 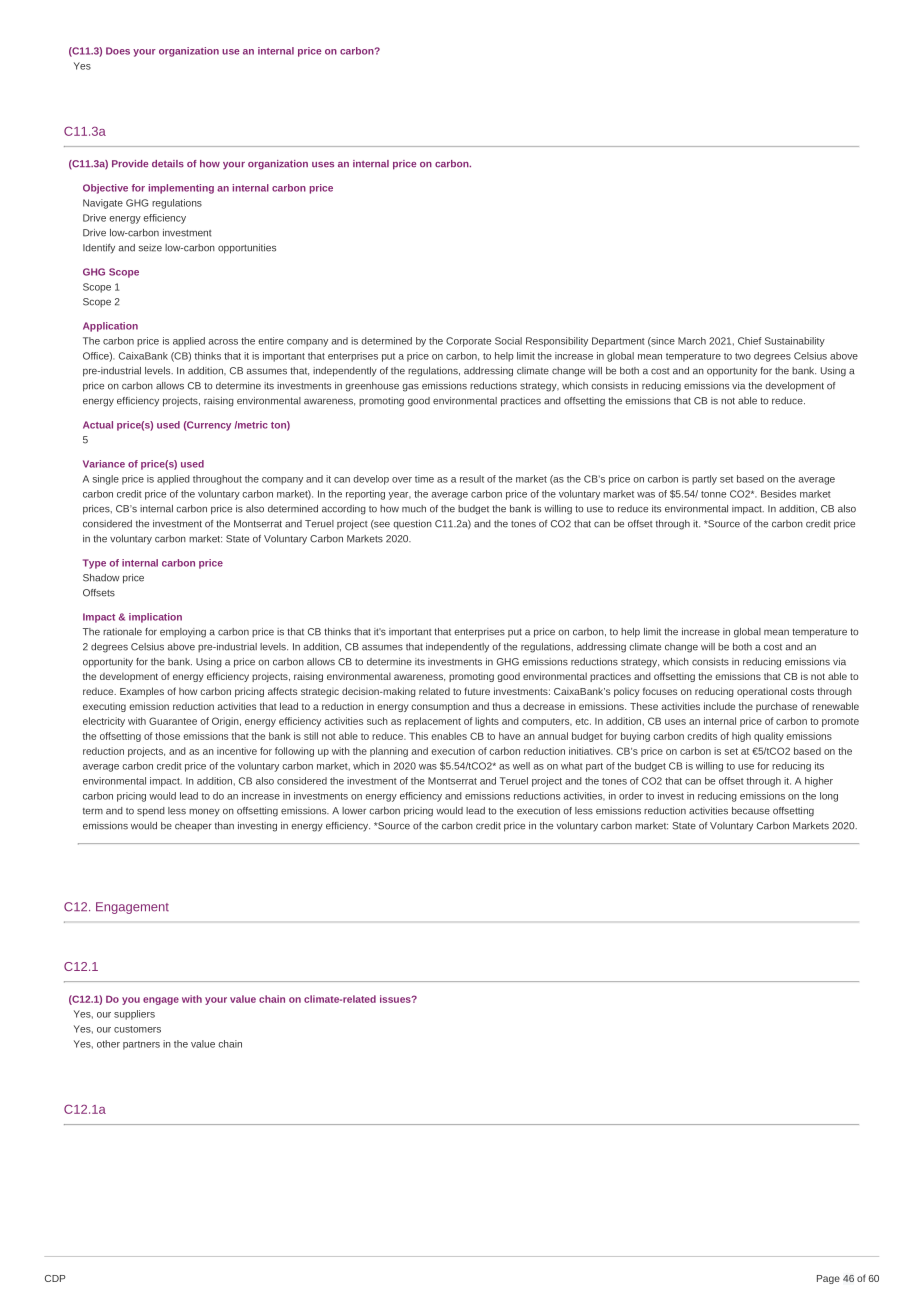 What do you see at coordinates (468, 342) in the image?
I see `Corporate` at bounding box center [468, 342].
